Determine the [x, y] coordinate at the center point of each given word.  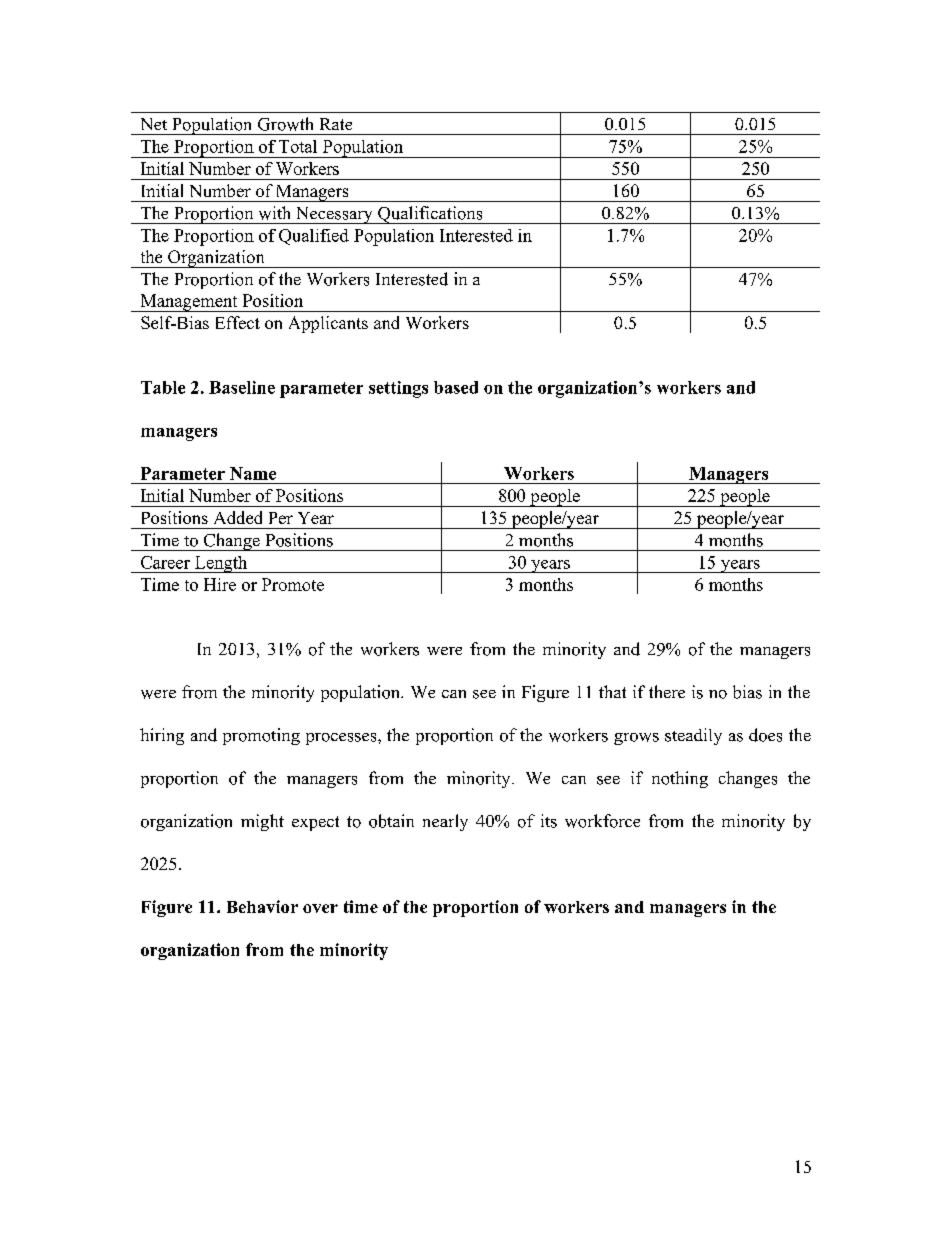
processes [342, 739]
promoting [261, 736]
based [456, 387]
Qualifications [430, 215]
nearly [445, 822]
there [667, 691]
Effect [238, 322]
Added [238, 517]
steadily [693, 736]
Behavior [262, 906]
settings [398, 389]
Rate [336, 124]
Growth [285, 124]
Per [281, 518]
